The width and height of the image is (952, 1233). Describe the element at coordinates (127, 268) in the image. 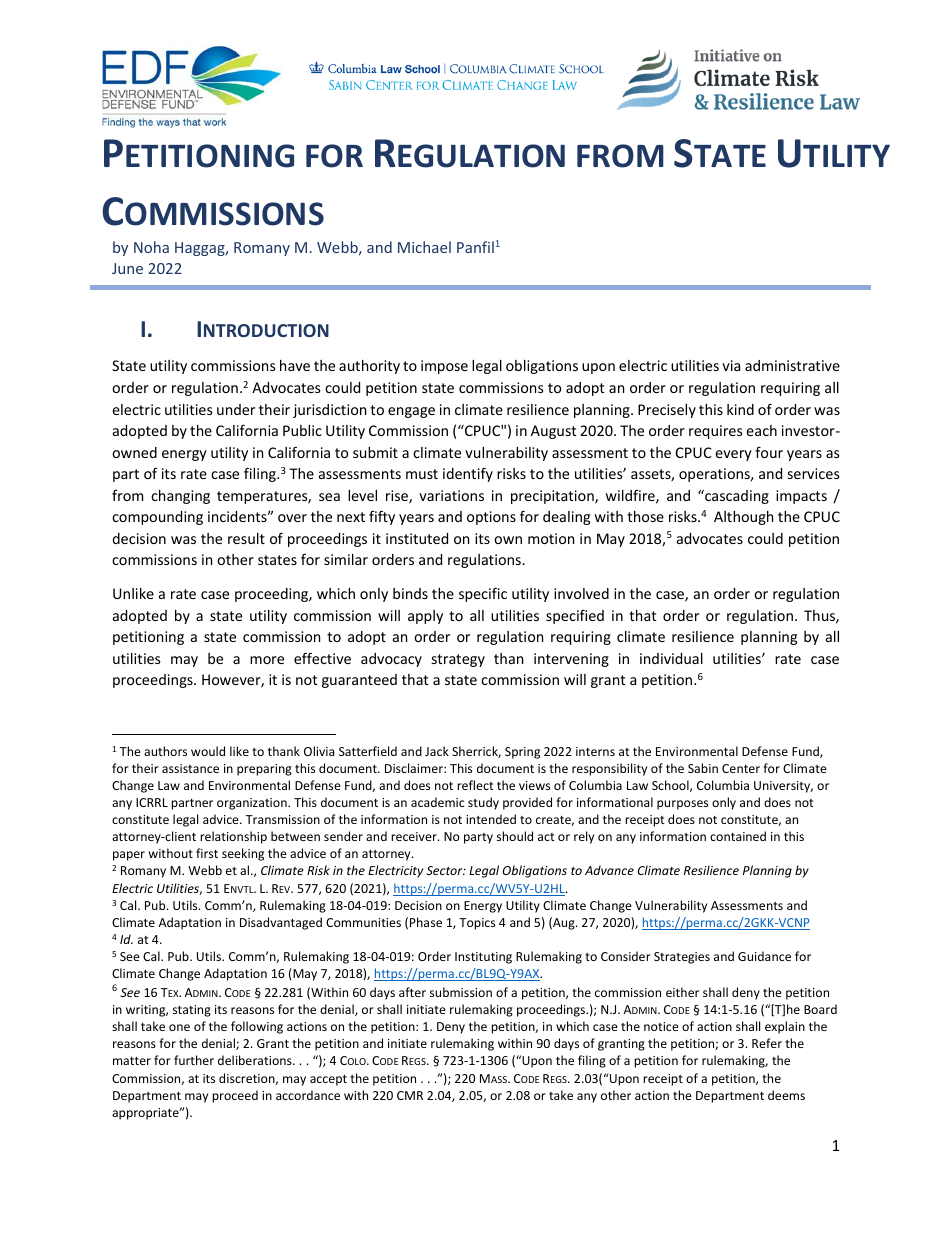

I see `June` at that location.
